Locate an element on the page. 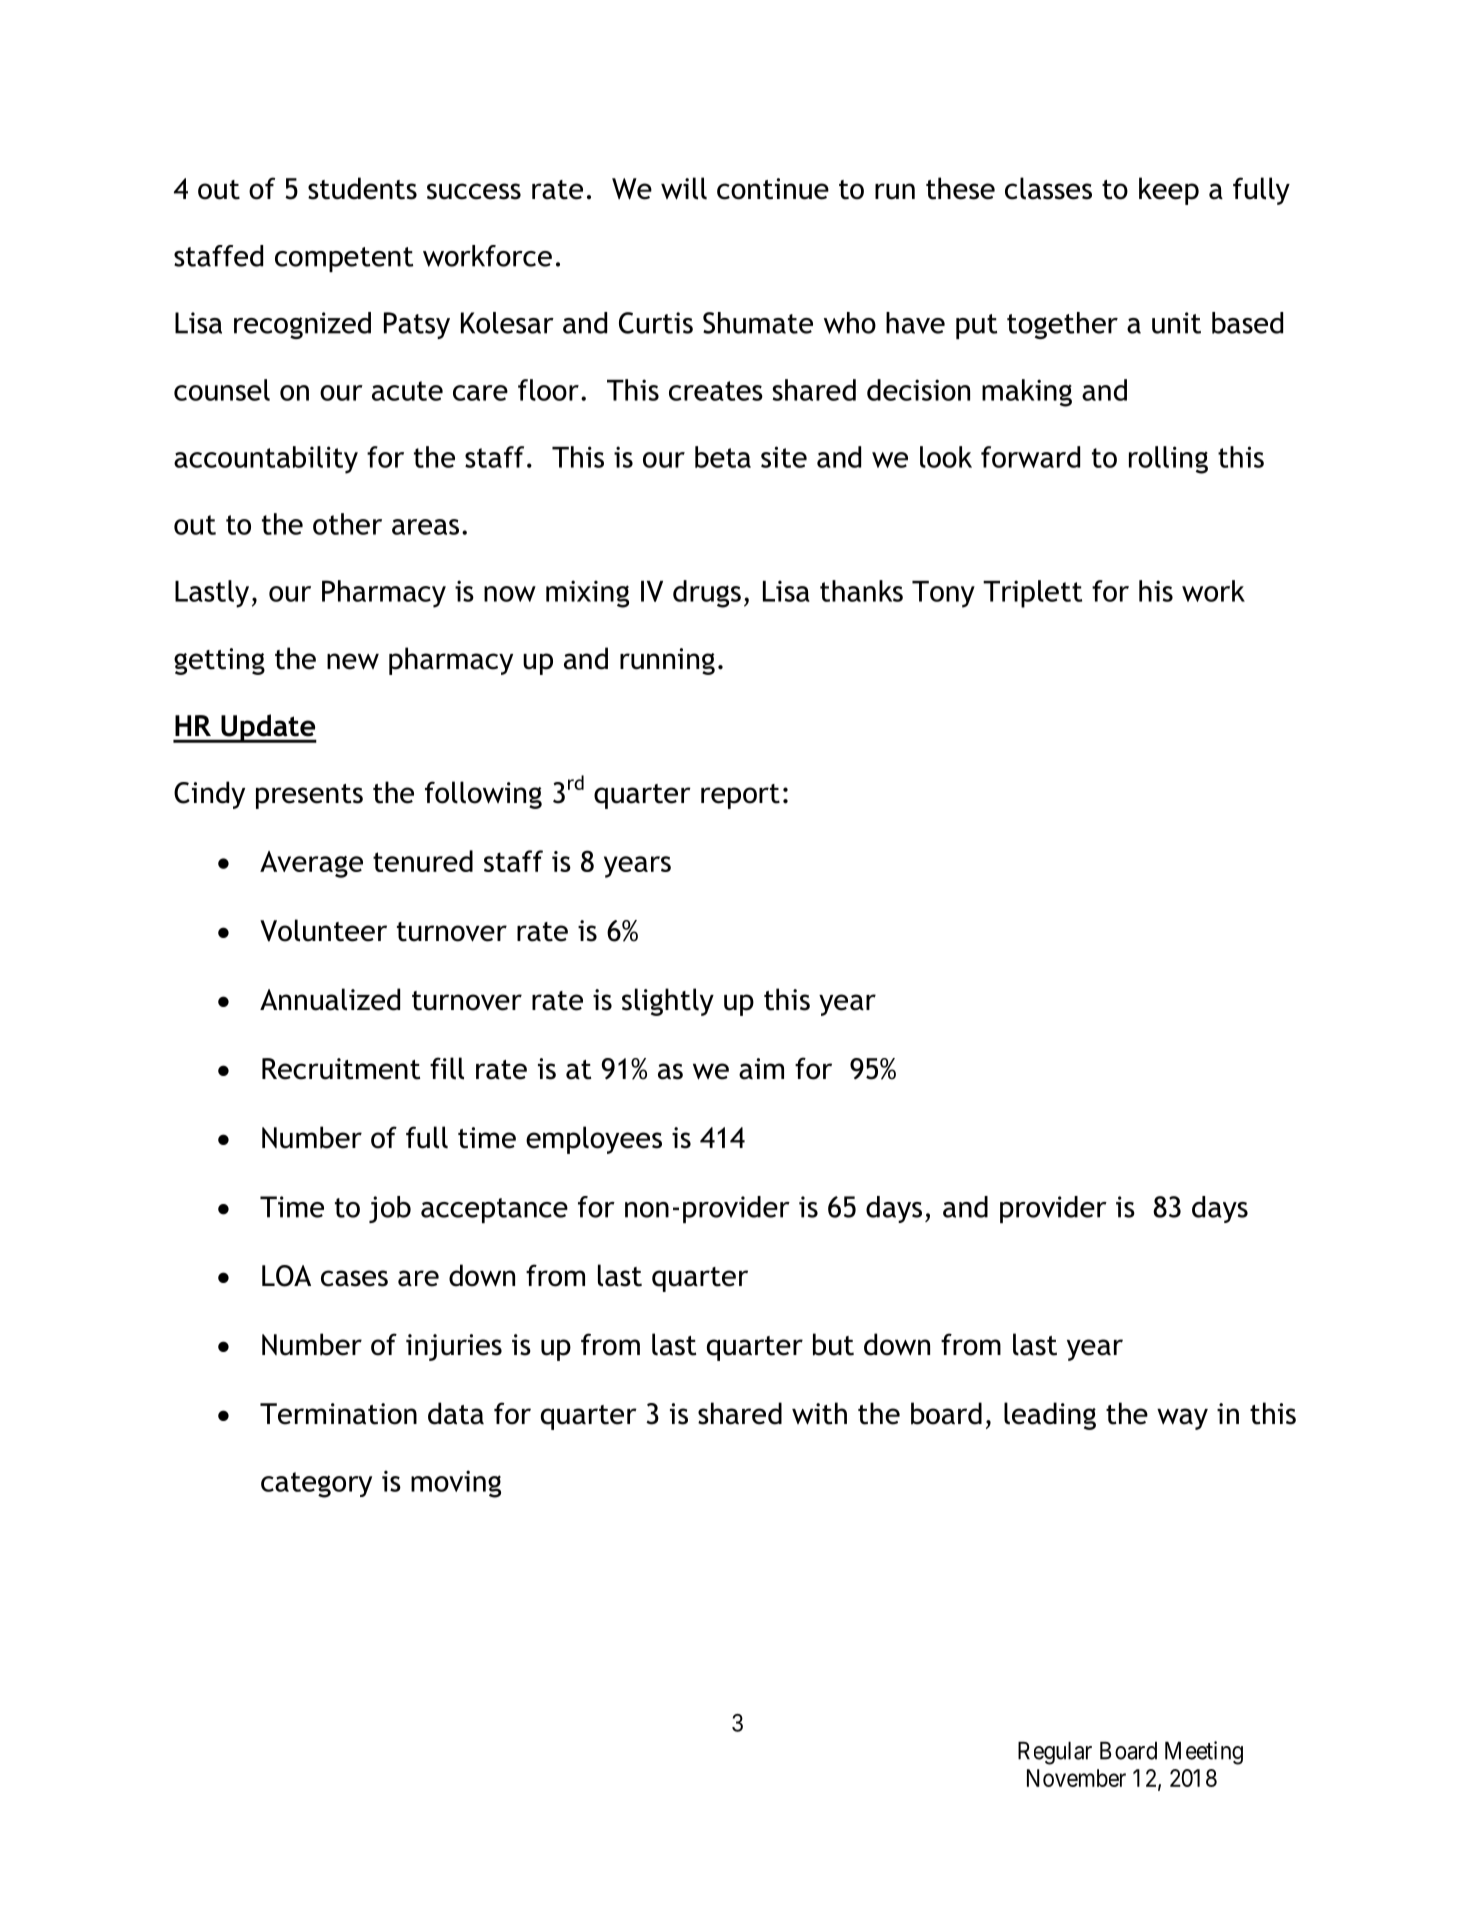 Image resolution: width=1474 pixels, height=1907 pixels. keep is located at coordinates (1169, 191).
